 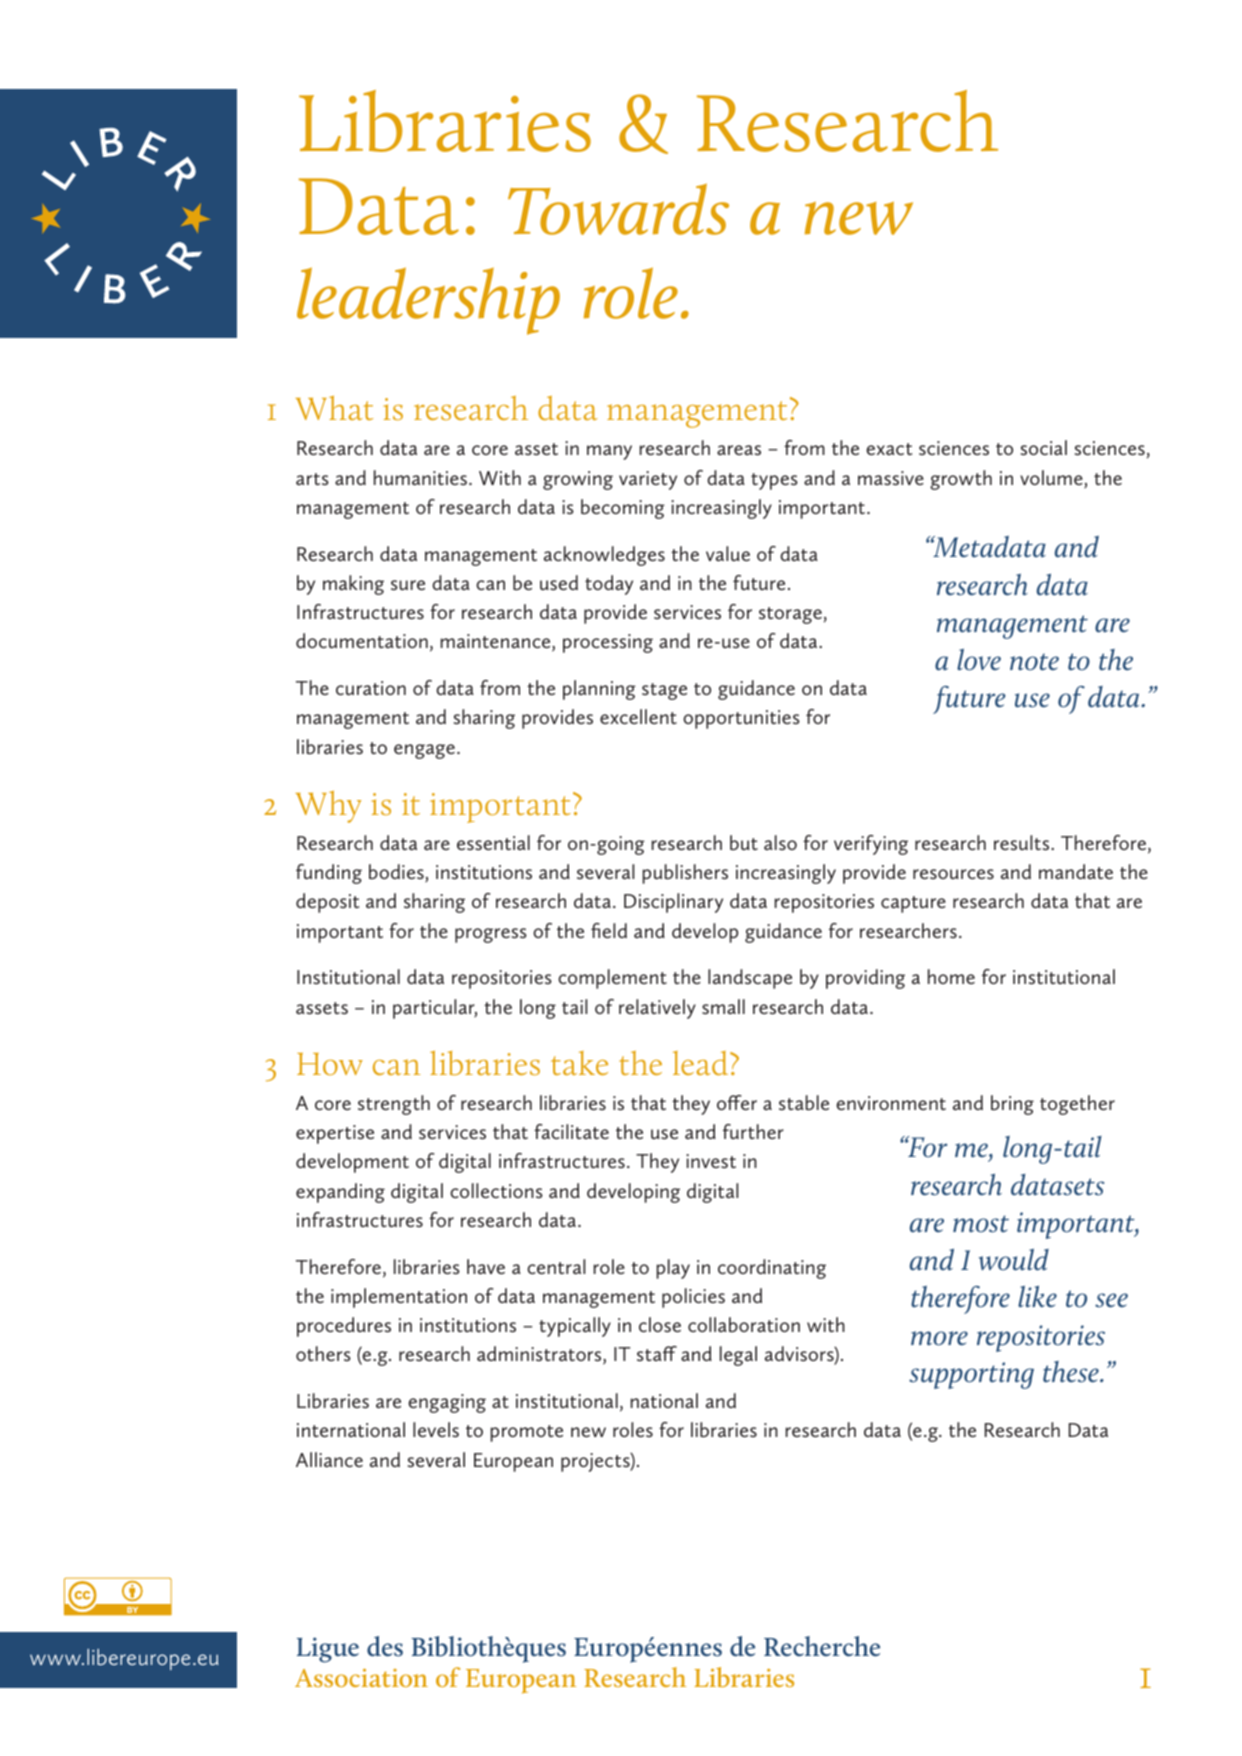 I want to click on Association, so click(x=361, y=1678).
